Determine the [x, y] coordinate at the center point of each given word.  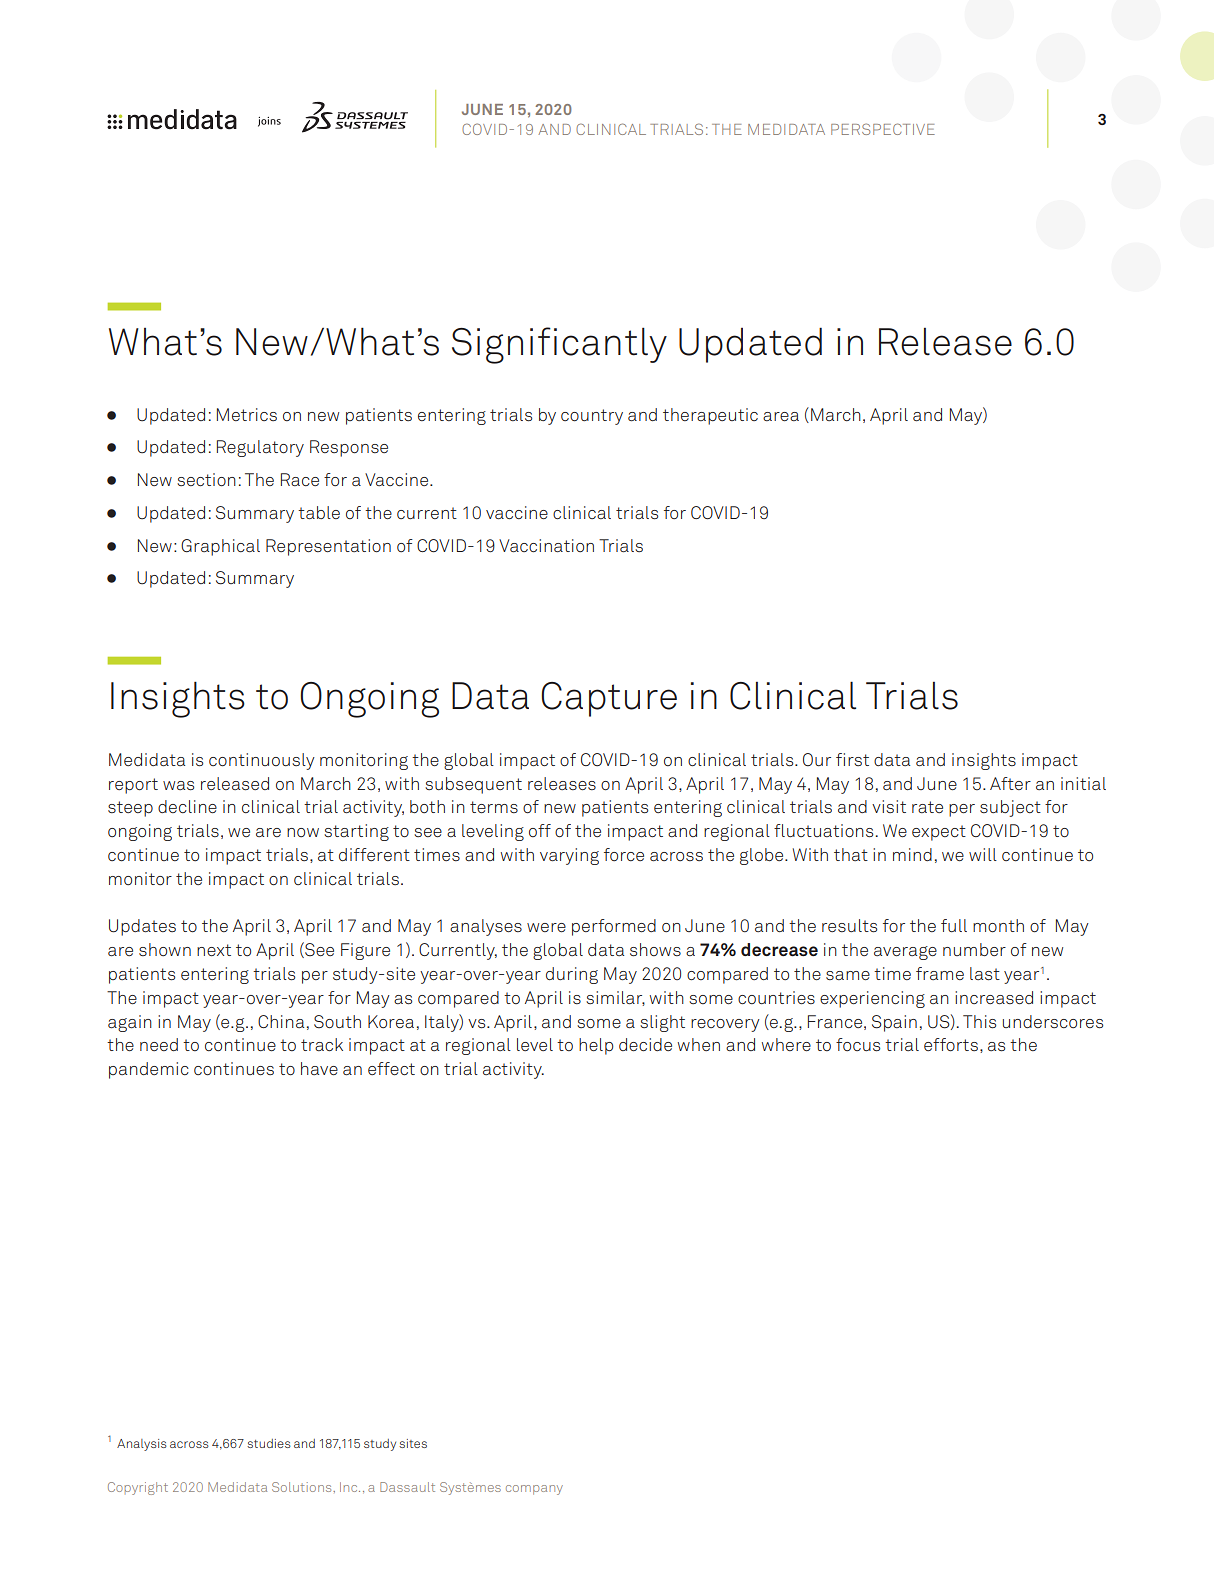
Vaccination [546, 546]
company [534, 1490]
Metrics [247, 414]
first [852, 759]
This [979, 1022]
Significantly [559, 345]
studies [269, 1443]
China [281, 1021]
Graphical [220, 547]
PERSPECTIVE [883, 129]
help [596, 1046]
